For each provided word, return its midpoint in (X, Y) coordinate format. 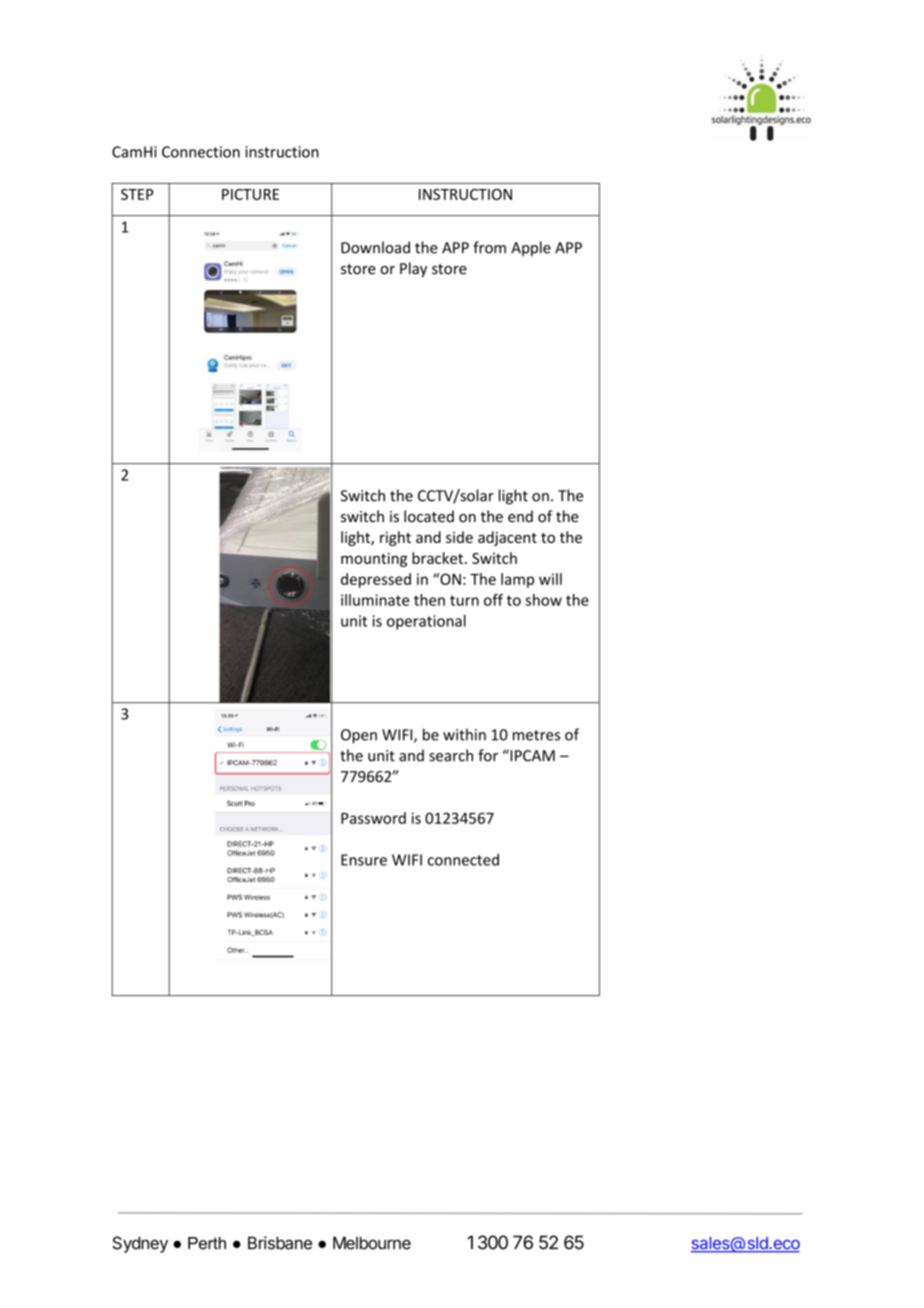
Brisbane (280, 1243)
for (488, 755)
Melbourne (372, 1243)
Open (359, 736)
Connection (201, 152)
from (489, 247)
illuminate (375, 600)
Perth (207, 1243)
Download (375, 247)
